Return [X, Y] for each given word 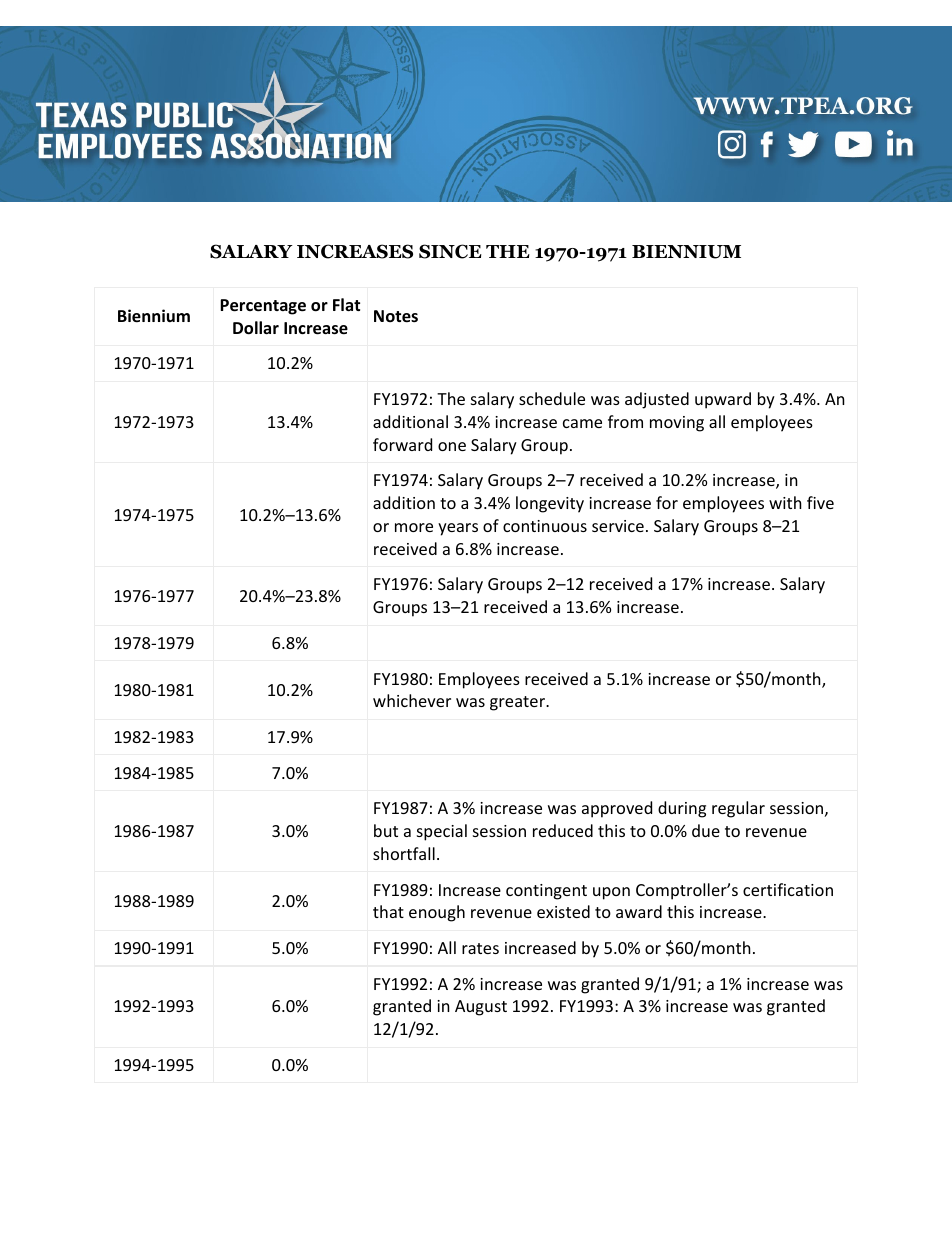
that [388, 911]
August [481, 1008]
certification [788, 889]
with [785, 502]
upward [723, 400]
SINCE [450, 251]
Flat [346, 304]
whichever [412, 700]
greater [518, 703]
